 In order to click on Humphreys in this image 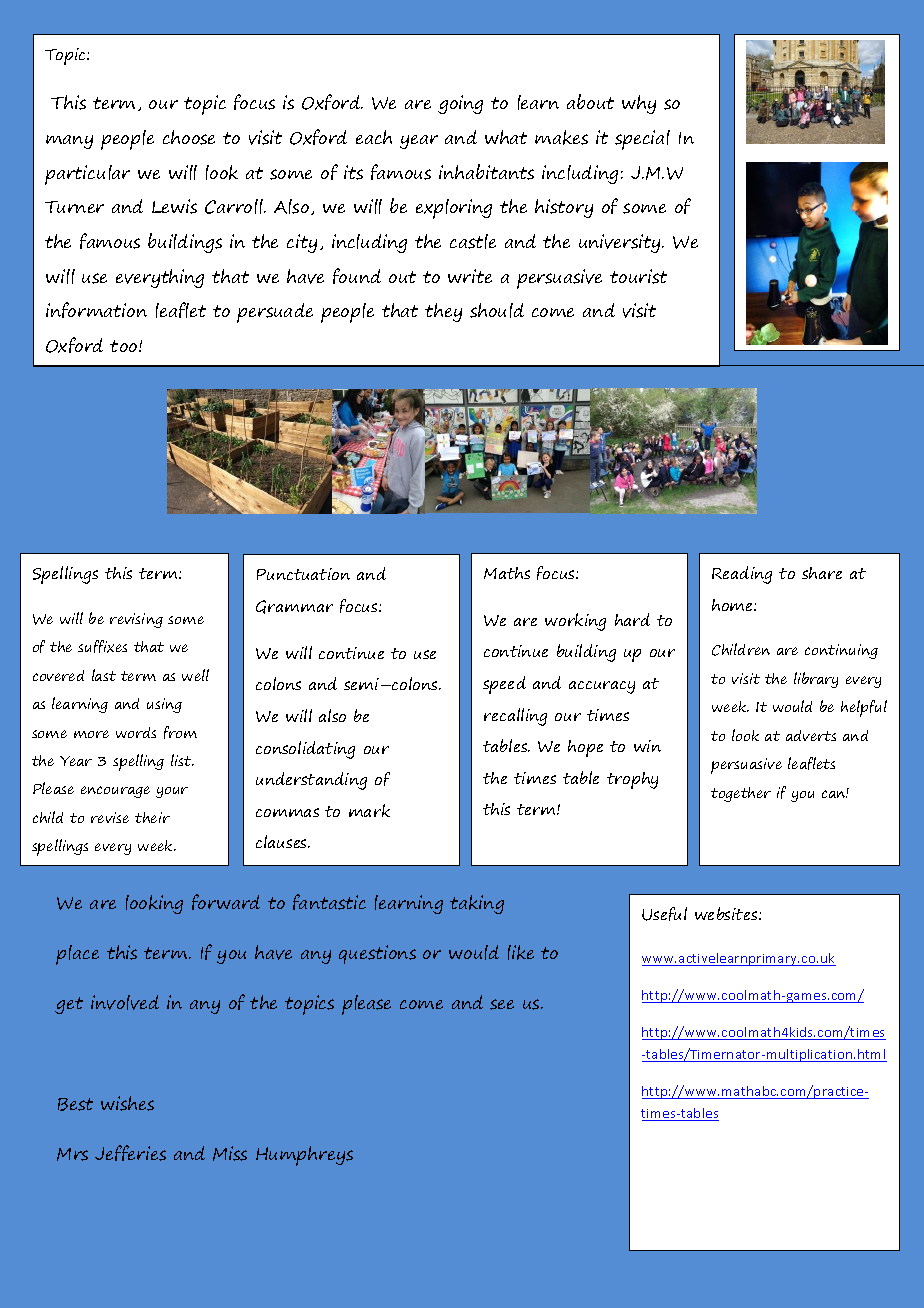, I will do `click(304, 1156)`.
